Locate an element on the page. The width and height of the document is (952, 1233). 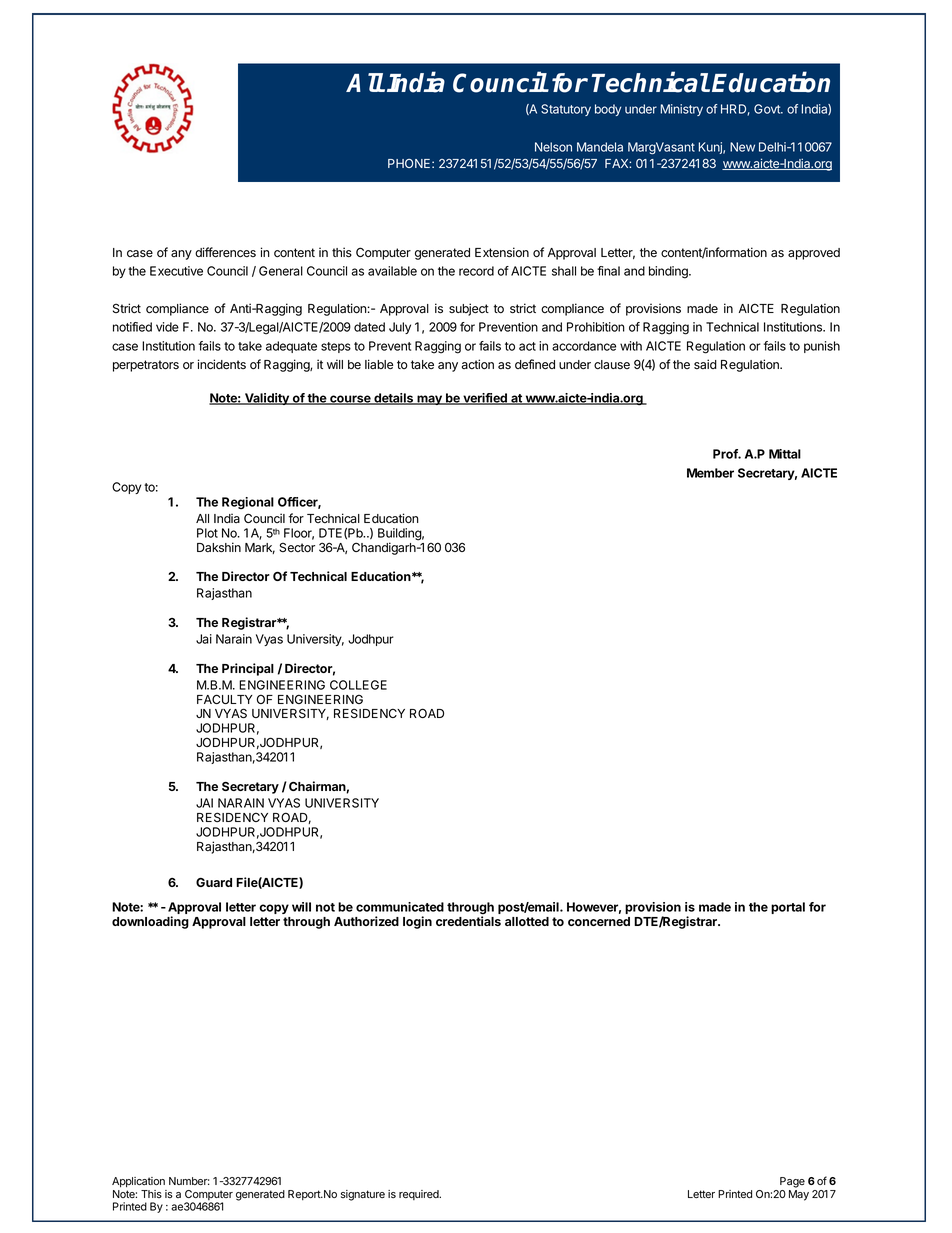
New is located at coordinates (742, 147).
